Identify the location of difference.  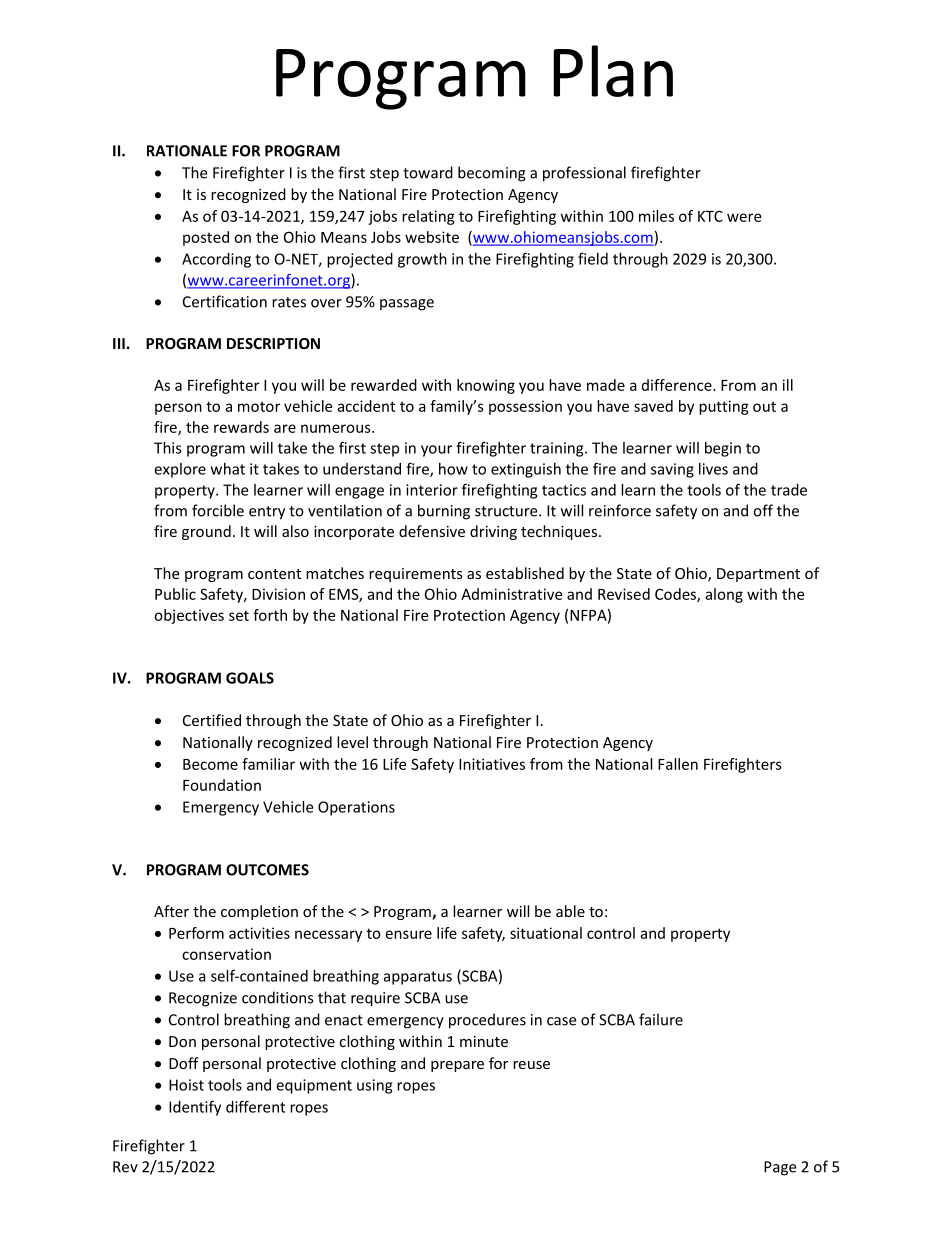
(678, 385).
